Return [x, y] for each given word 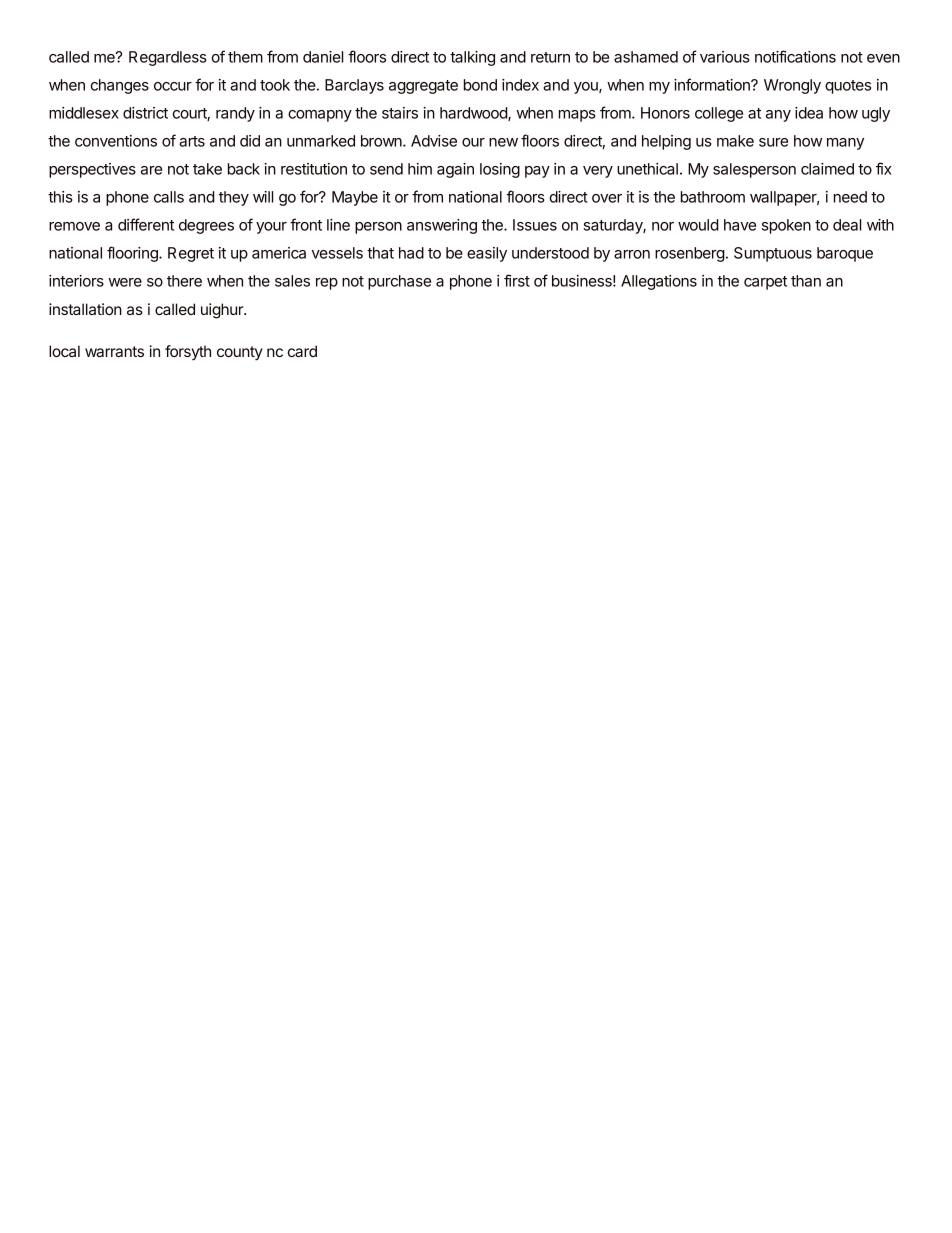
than [806, 281]
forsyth [188, 353]
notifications [795, 56]
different [146, 224]
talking [472, 58]
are [151, 170]
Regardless [168, 58]
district [145, 113]
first [517, 280]
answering [442, 226]
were [125, 282]
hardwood [474, 114]
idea [809, 113]
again [455, 170]
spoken [786, 226]
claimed [827, 169]
